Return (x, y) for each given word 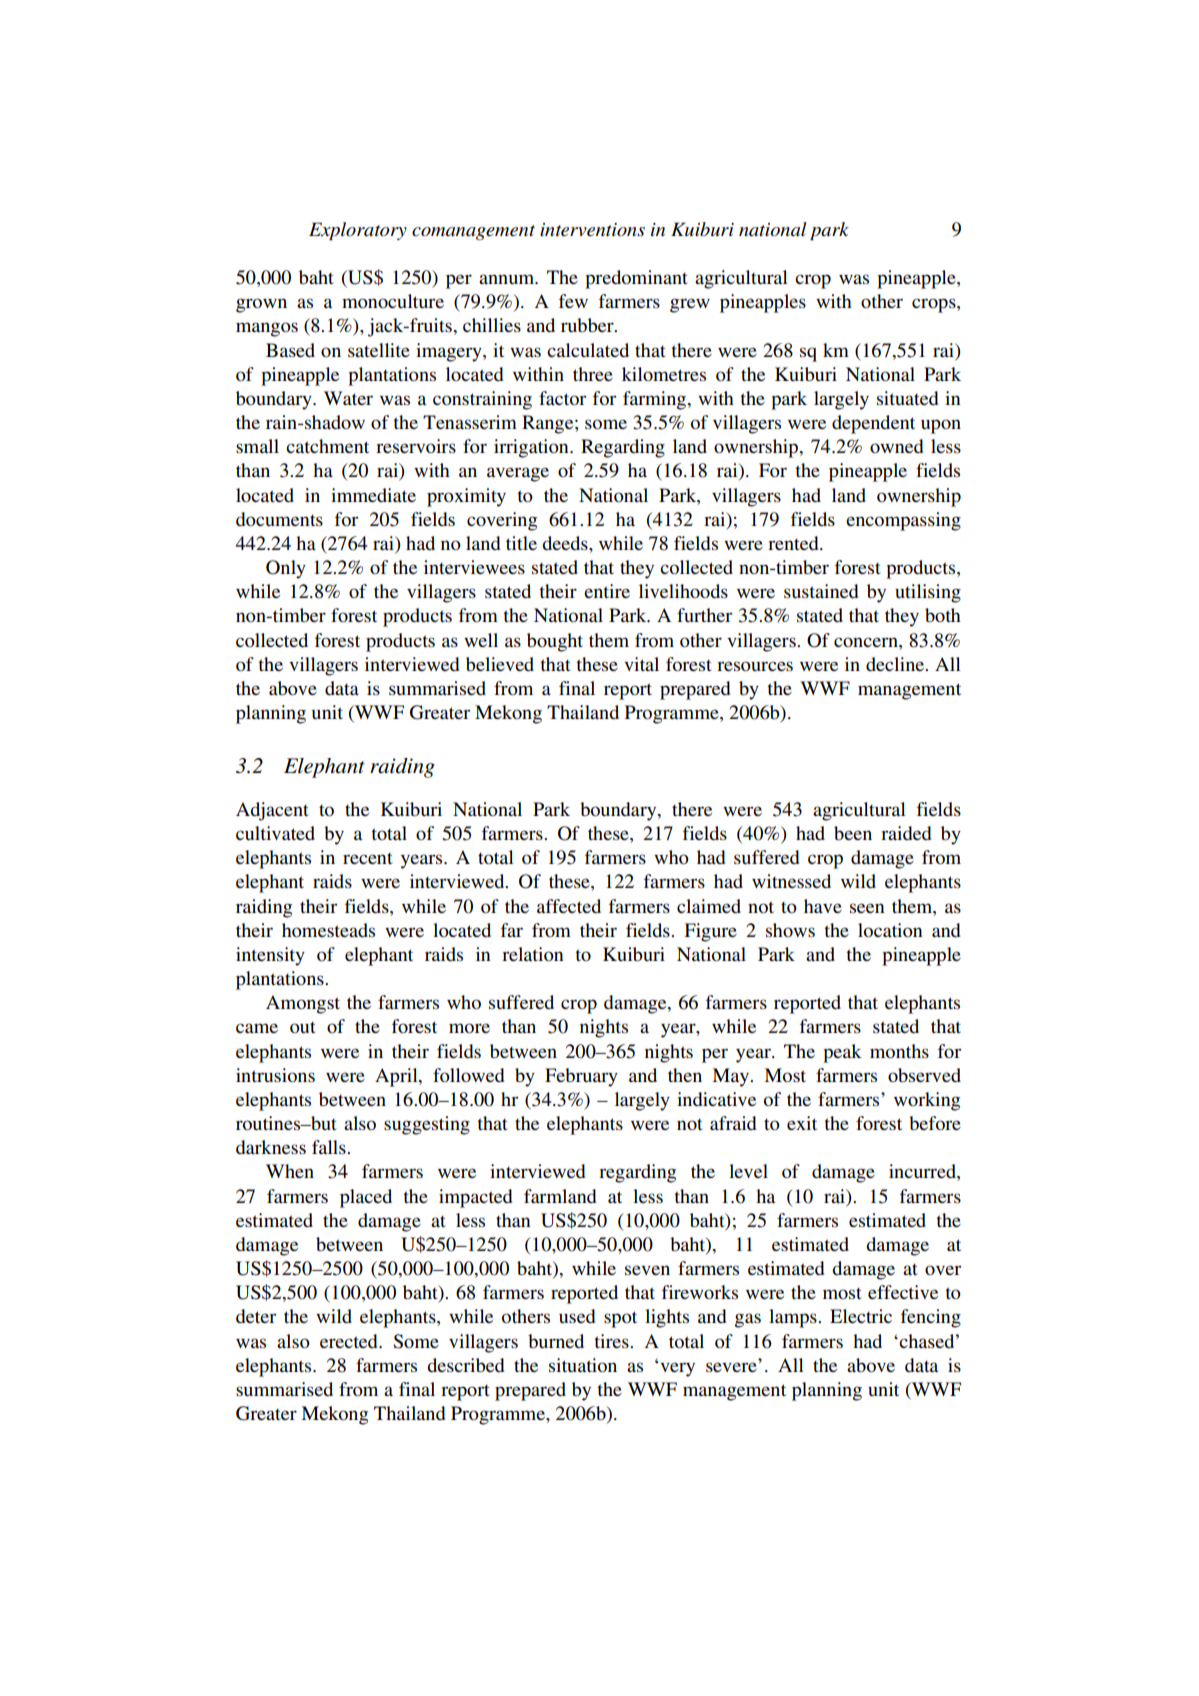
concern (867, 642)
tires (612, 1341)
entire (607, 591)
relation (533, 954)
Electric (861, 1316)
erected (350, 1341)
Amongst (303, 1004)
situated (907, 398)
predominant (636, 279)
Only (286, 569)
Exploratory (358, 231)
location (890, 930)
